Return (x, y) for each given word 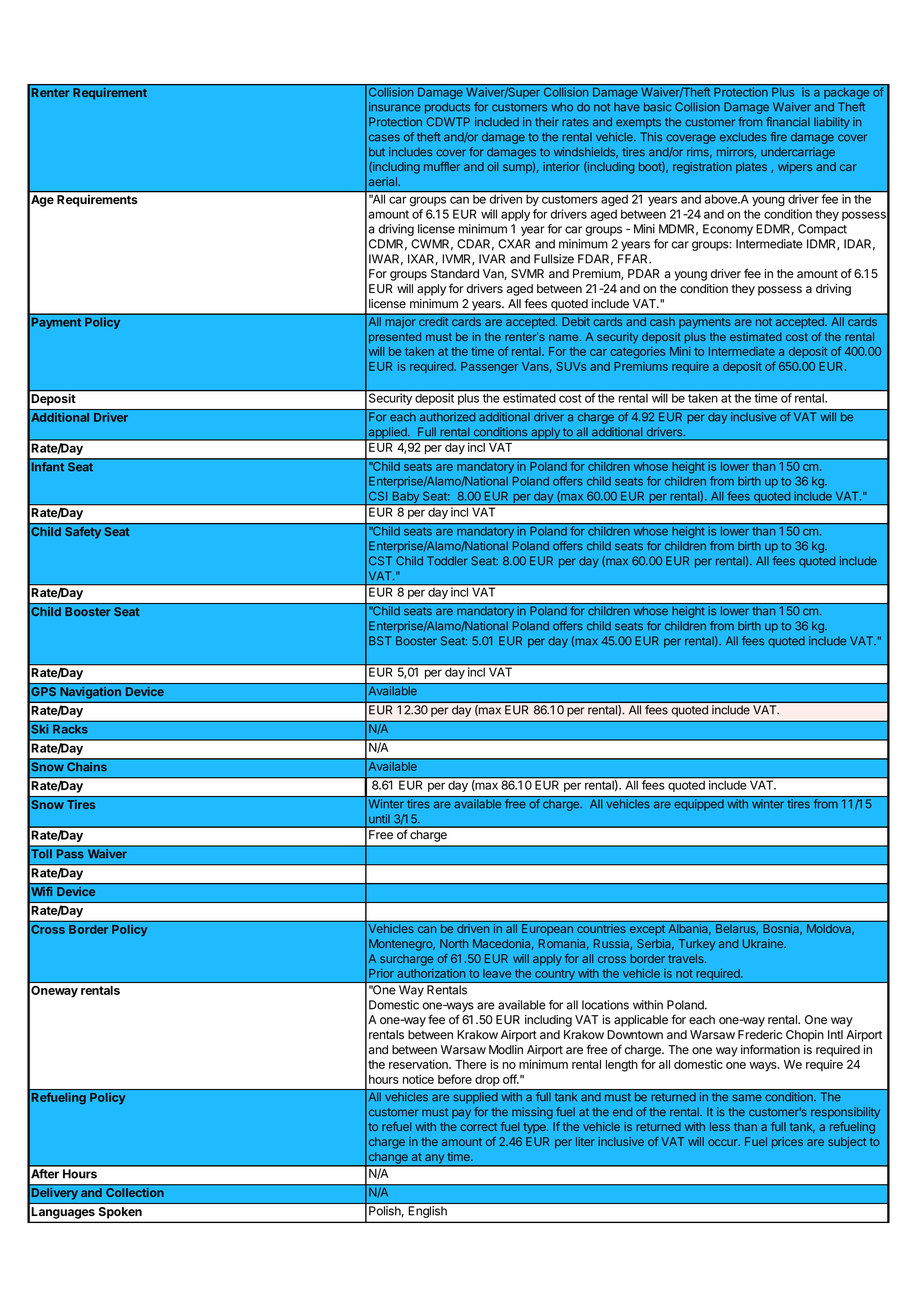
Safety (83, 533)
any (434, 1160)
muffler (442, 166)
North (454, 943)
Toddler (447, 561)
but (377, 152)
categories (637, 353)
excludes (743, 137)
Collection (135, 1192)
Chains (87, 766)
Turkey (696, 945)
